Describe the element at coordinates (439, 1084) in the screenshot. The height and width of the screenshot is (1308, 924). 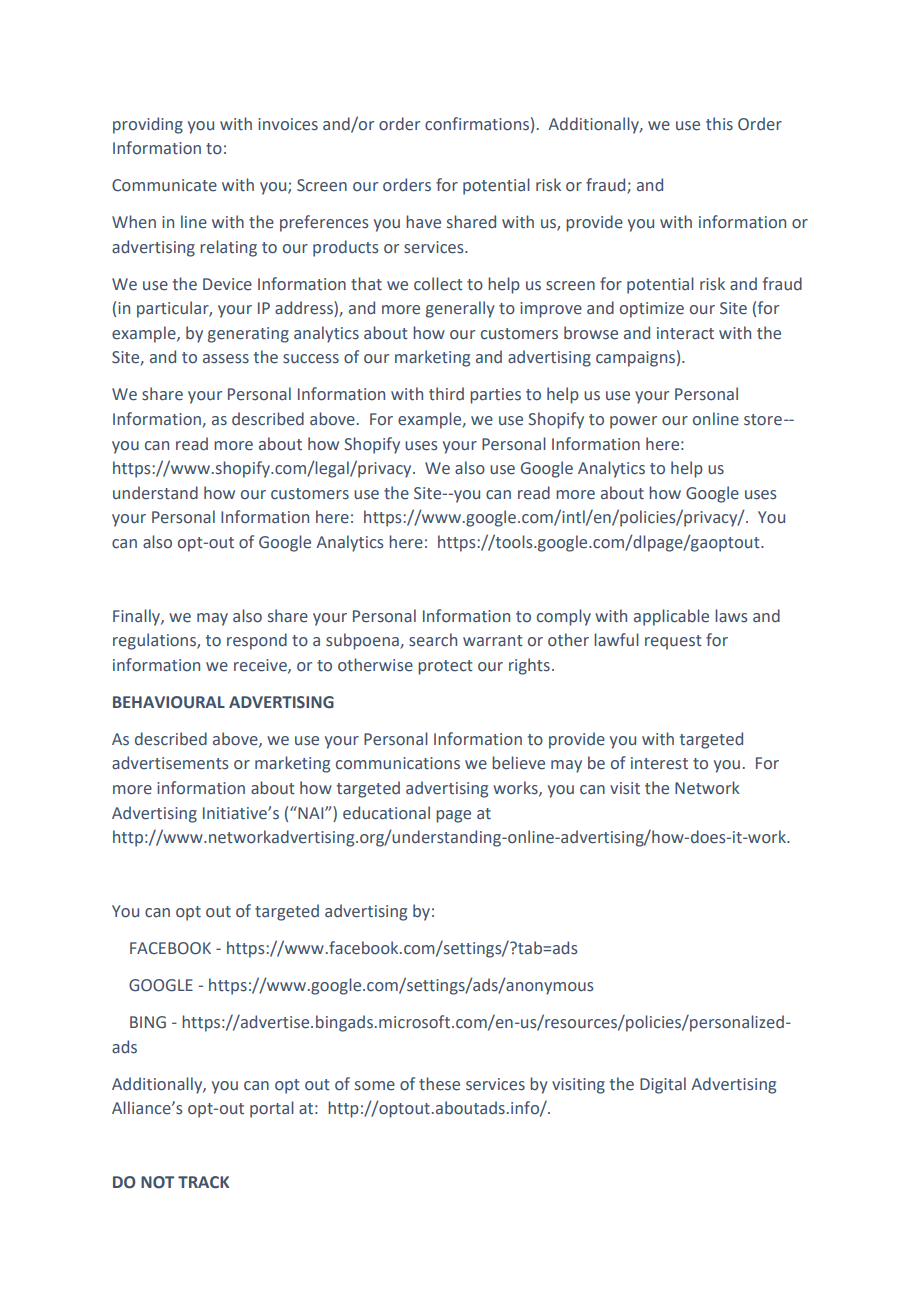
I see `these` at that location.
